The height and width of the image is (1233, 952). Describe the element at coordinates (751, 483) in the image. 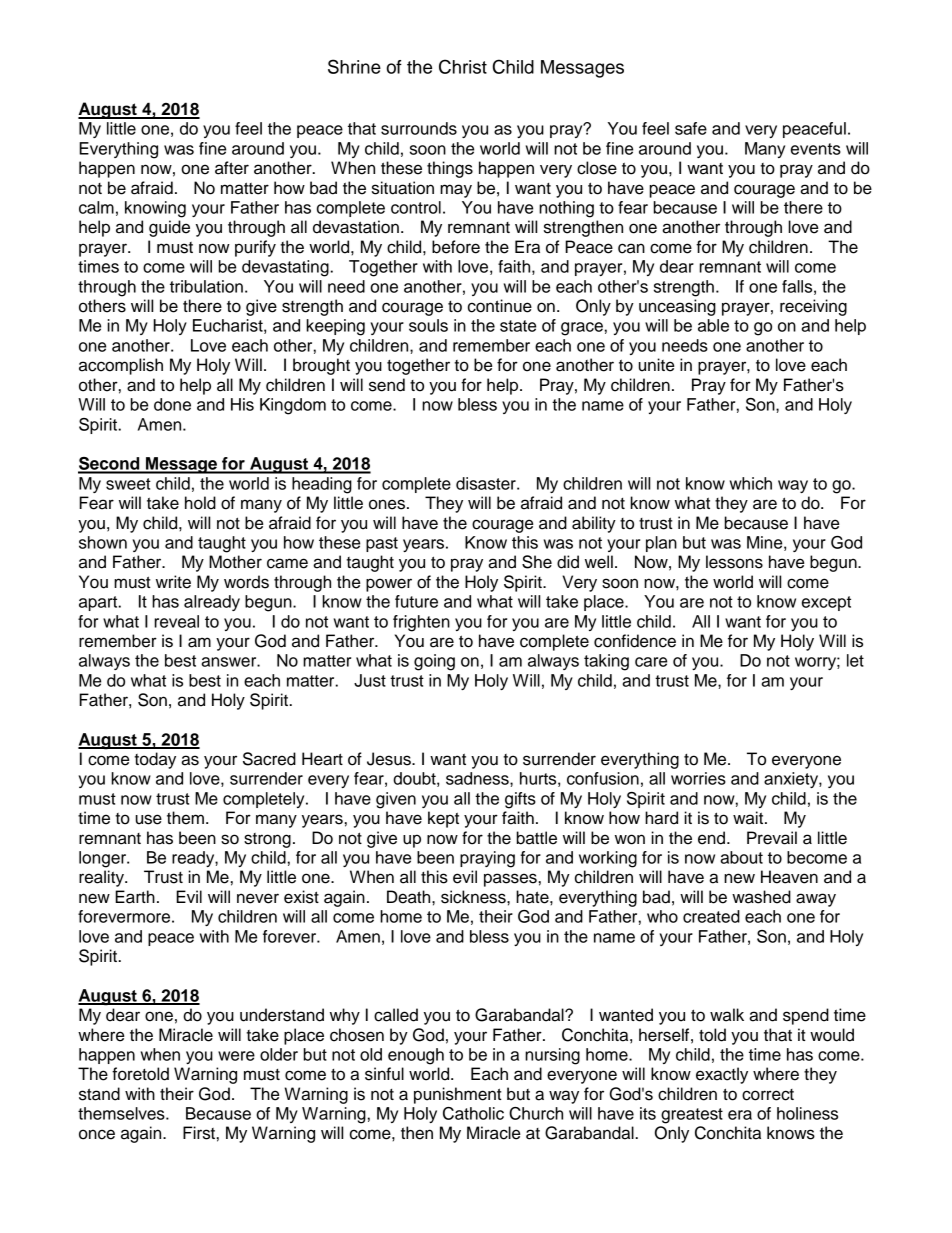

I see `which` at that location.
